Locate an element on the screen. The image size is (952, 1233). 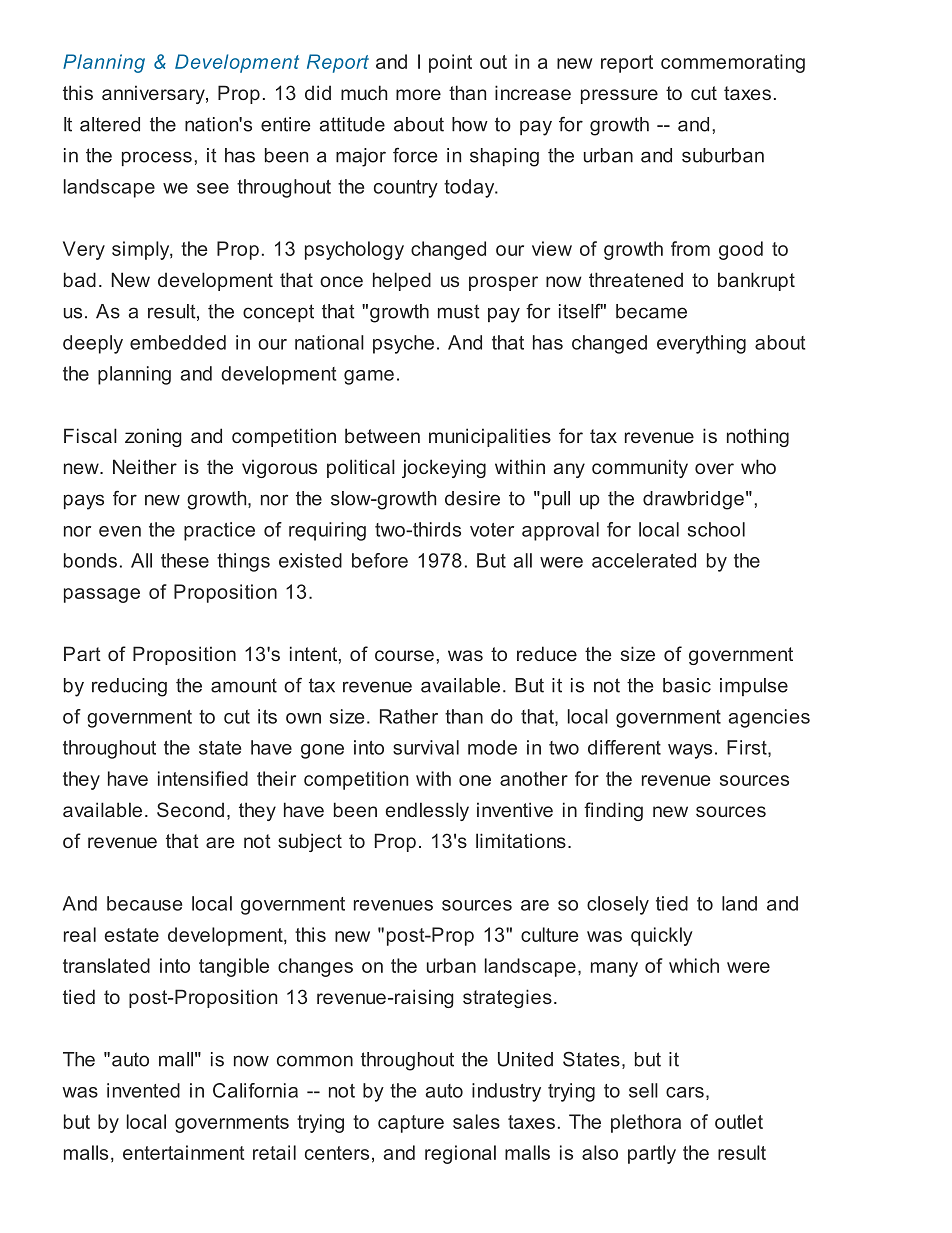
became is located at coordinates (651, 311).
